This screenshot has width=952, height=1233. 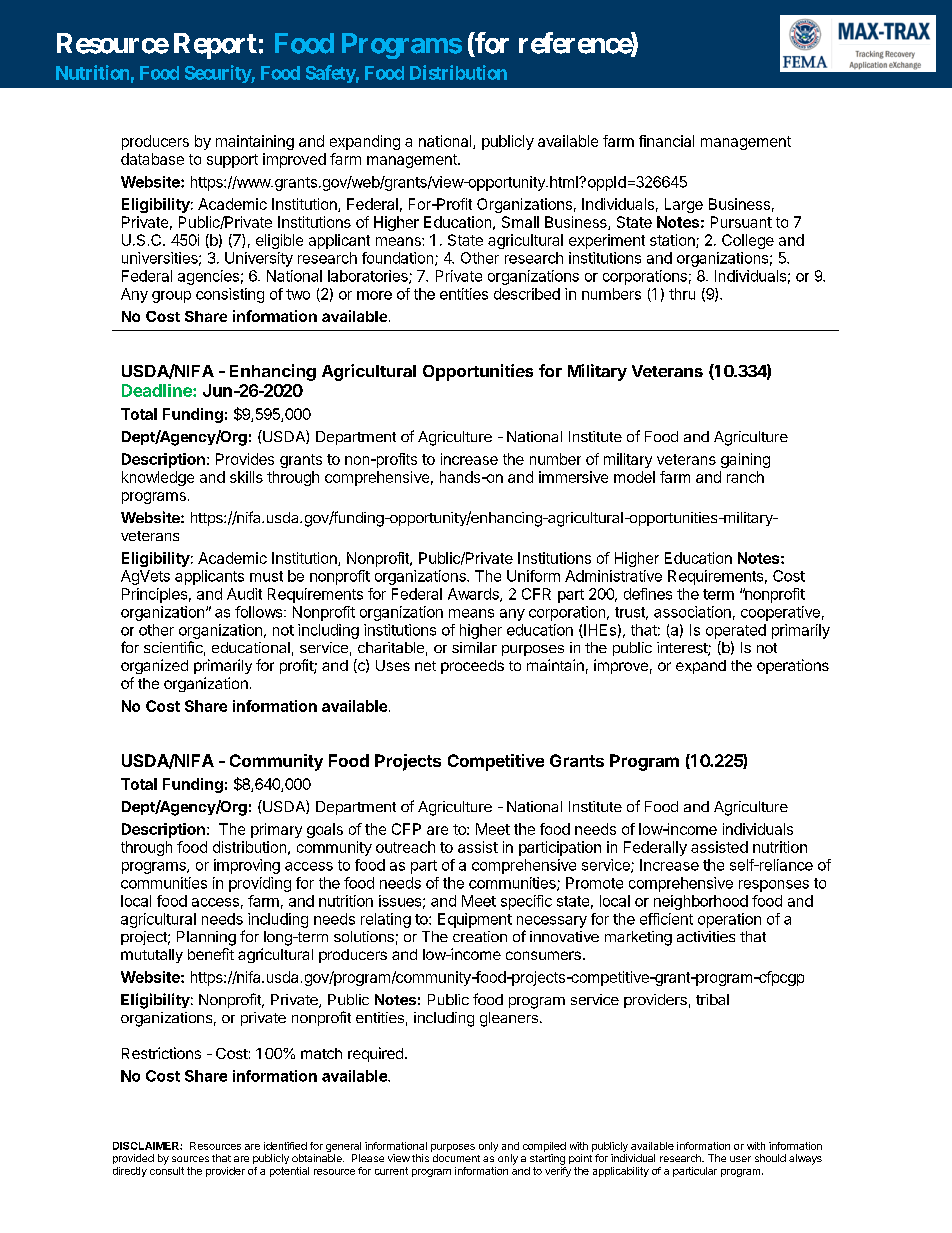 What do you see at coordinates (774, 886) in the screenshot?
I see `responses` at bounding box center [774, 886].
